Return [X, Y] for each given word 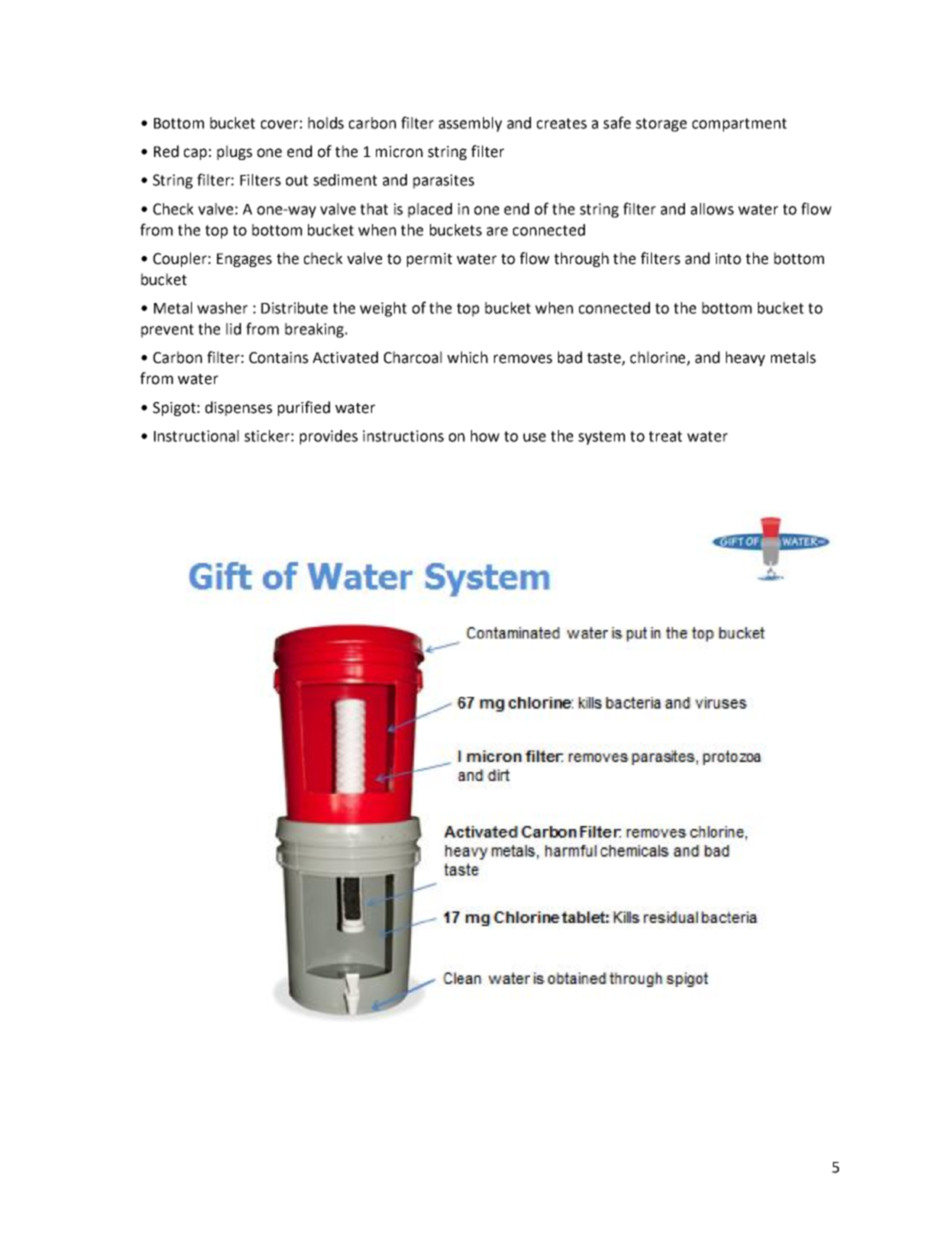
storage [661, 125]
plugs [234, 152]
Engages [244, 260]
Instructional [196, 436]
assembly [470, 124]
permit [429, 260]
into [728, 259]
